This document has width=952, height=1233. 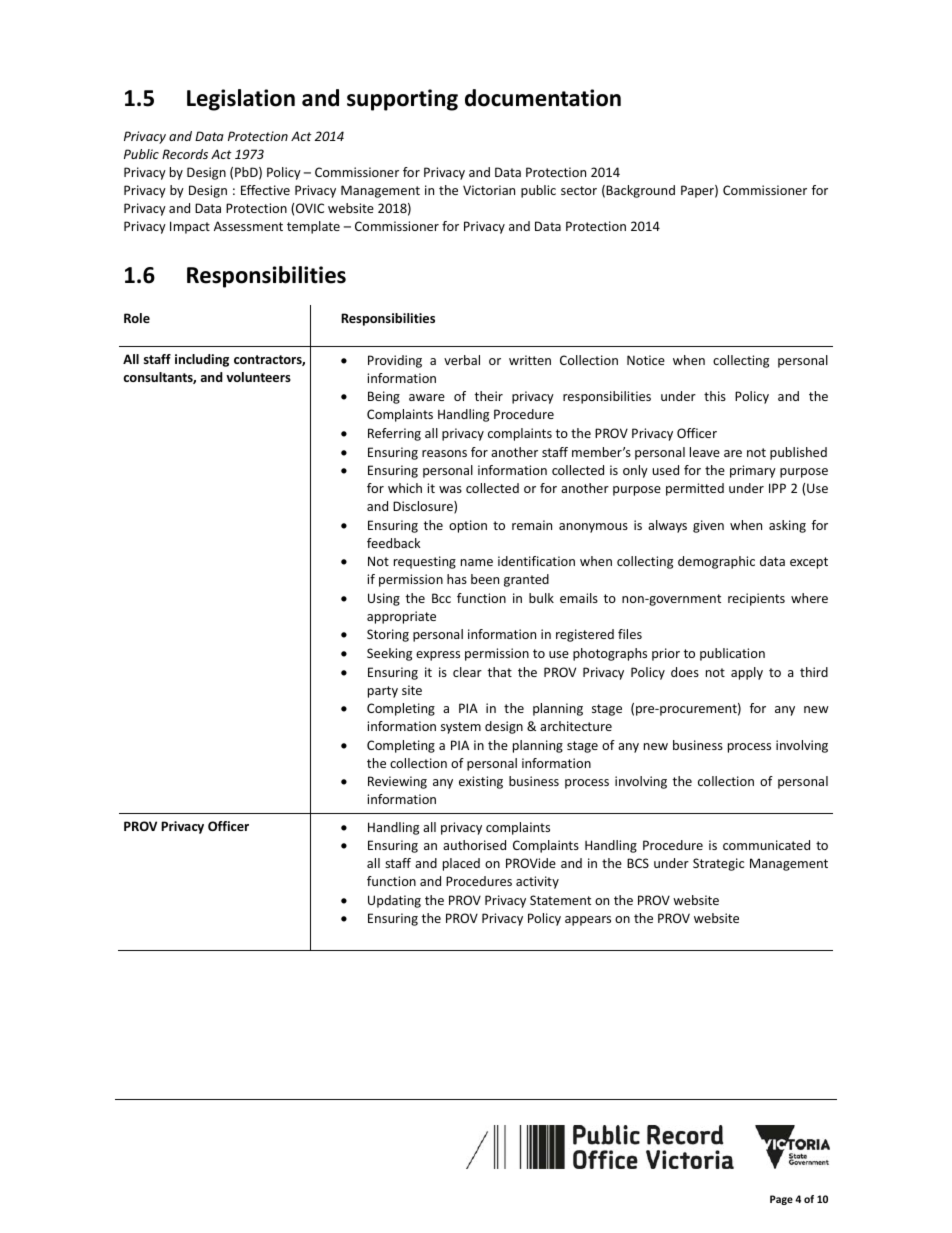 I want to click on Page, so click(x=781, y=1200).
